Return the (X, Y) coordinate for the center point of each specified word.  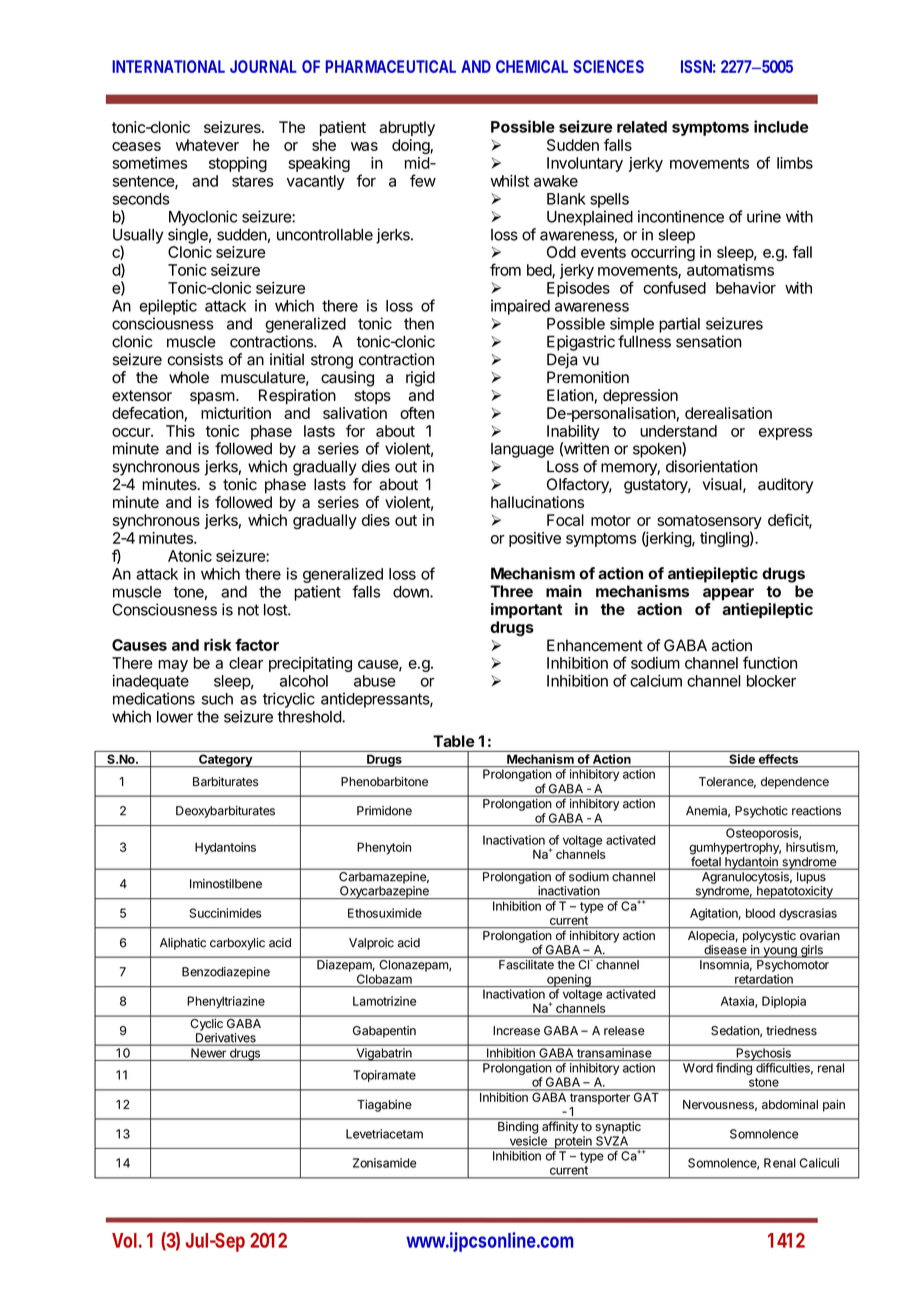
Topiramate (384, 1076)
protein (573, 1142)
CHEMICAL (532, 66)
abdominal (790, 1104)
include (781, 126)
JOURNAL (263, 66)
